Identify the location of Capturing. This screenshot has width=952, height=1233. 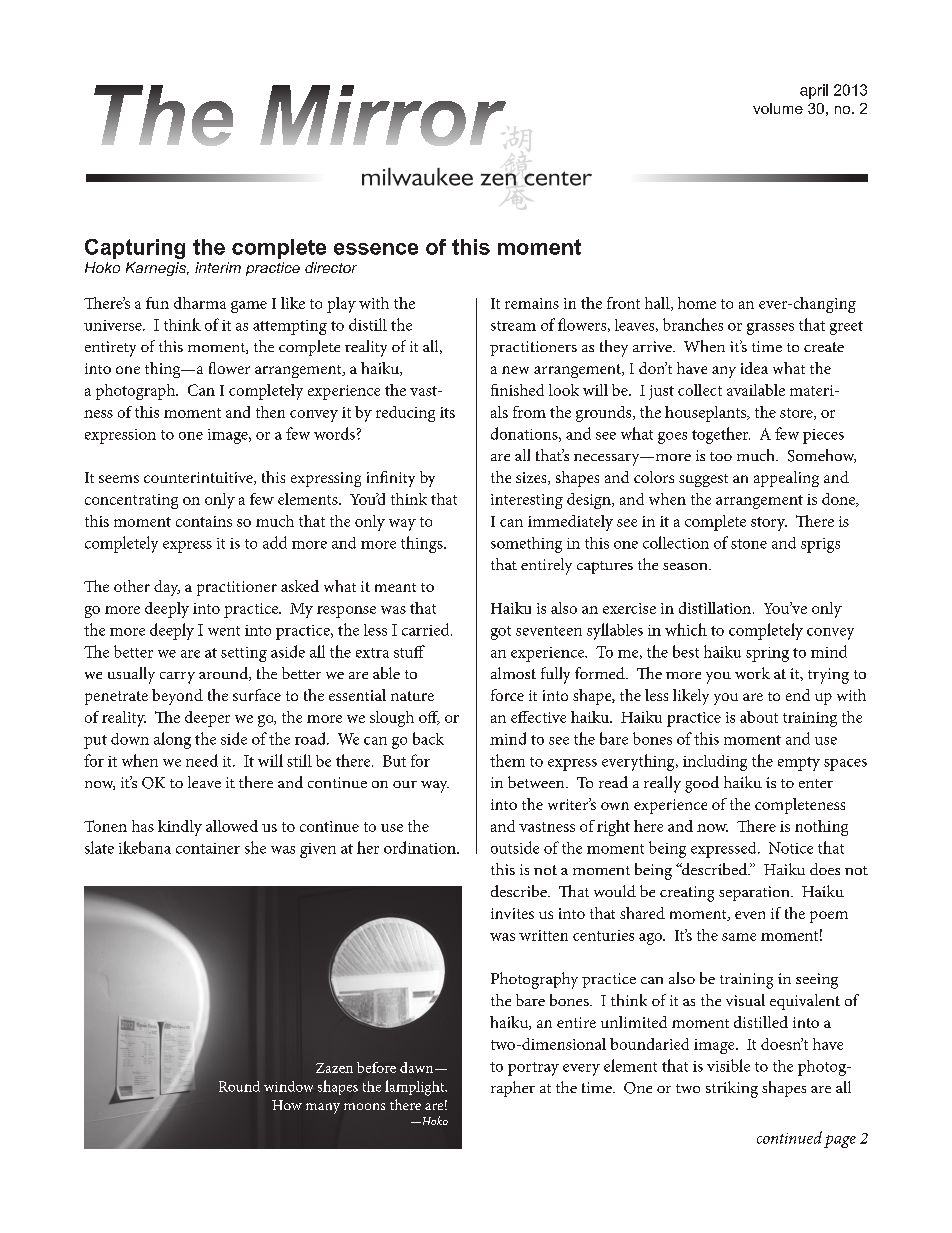
(135, 249).
